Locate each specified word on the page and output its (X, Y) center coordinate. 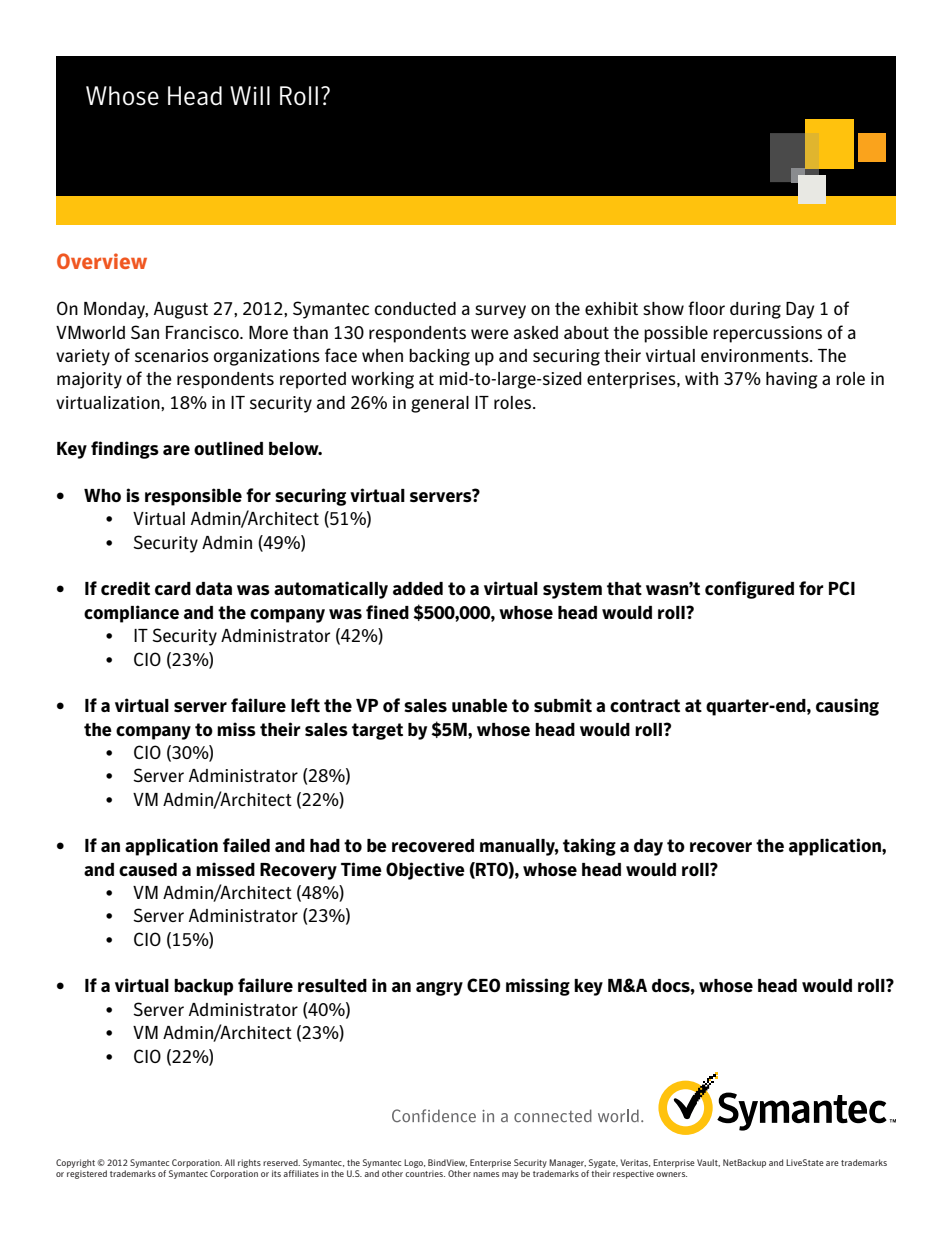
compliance (131, 614)
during (755, 310)
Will (250, 95)
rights (249, 1163)
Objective (425, 871)
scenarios (172, 355)
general (440, 404)
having (791, 380)
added (418, 589)
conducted (415, 308)
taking (589, 847)
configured (749, 590)
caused (148, 870)
